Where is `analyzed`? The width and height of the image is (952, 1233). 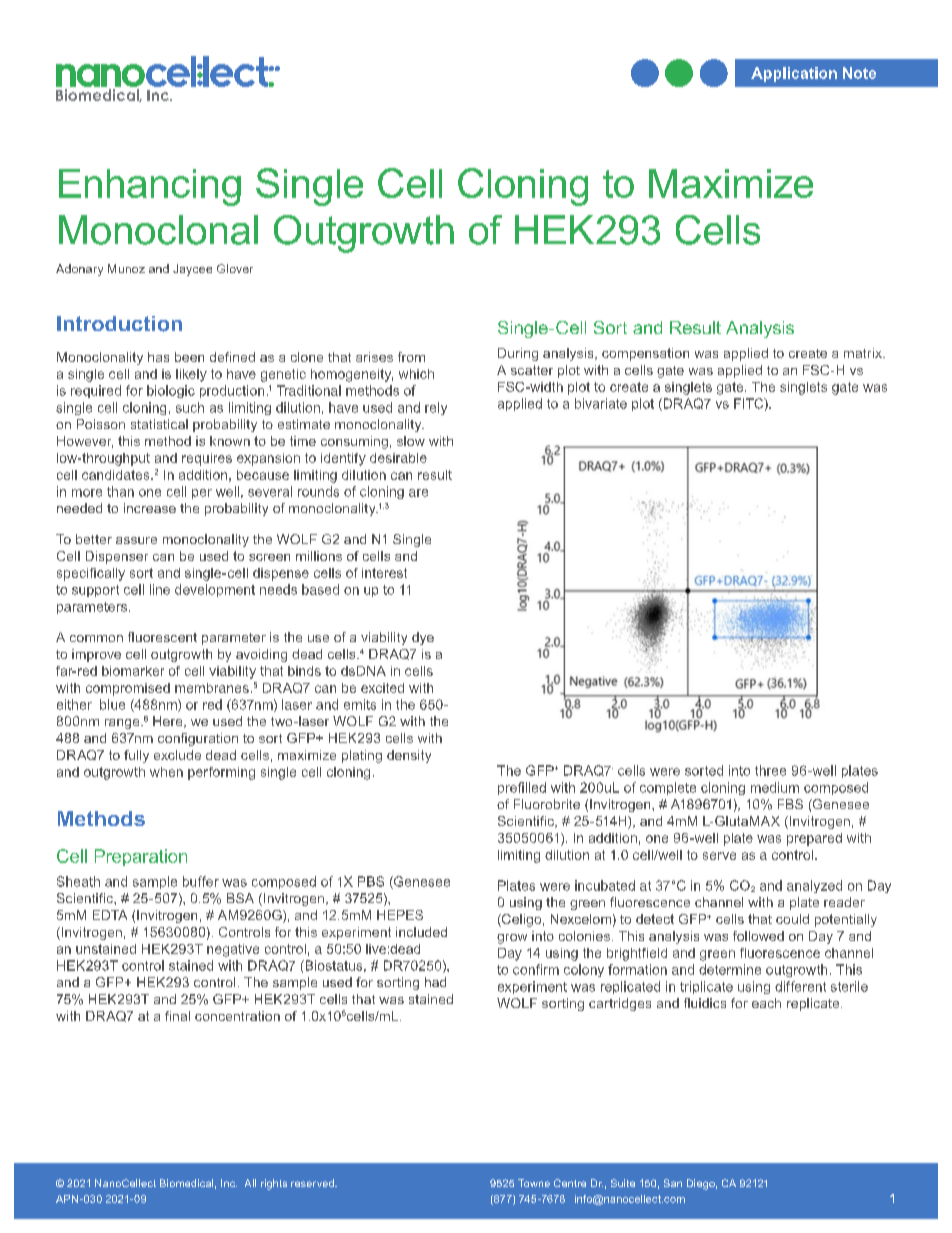 analyzed is located at coordinates (814, 886).
